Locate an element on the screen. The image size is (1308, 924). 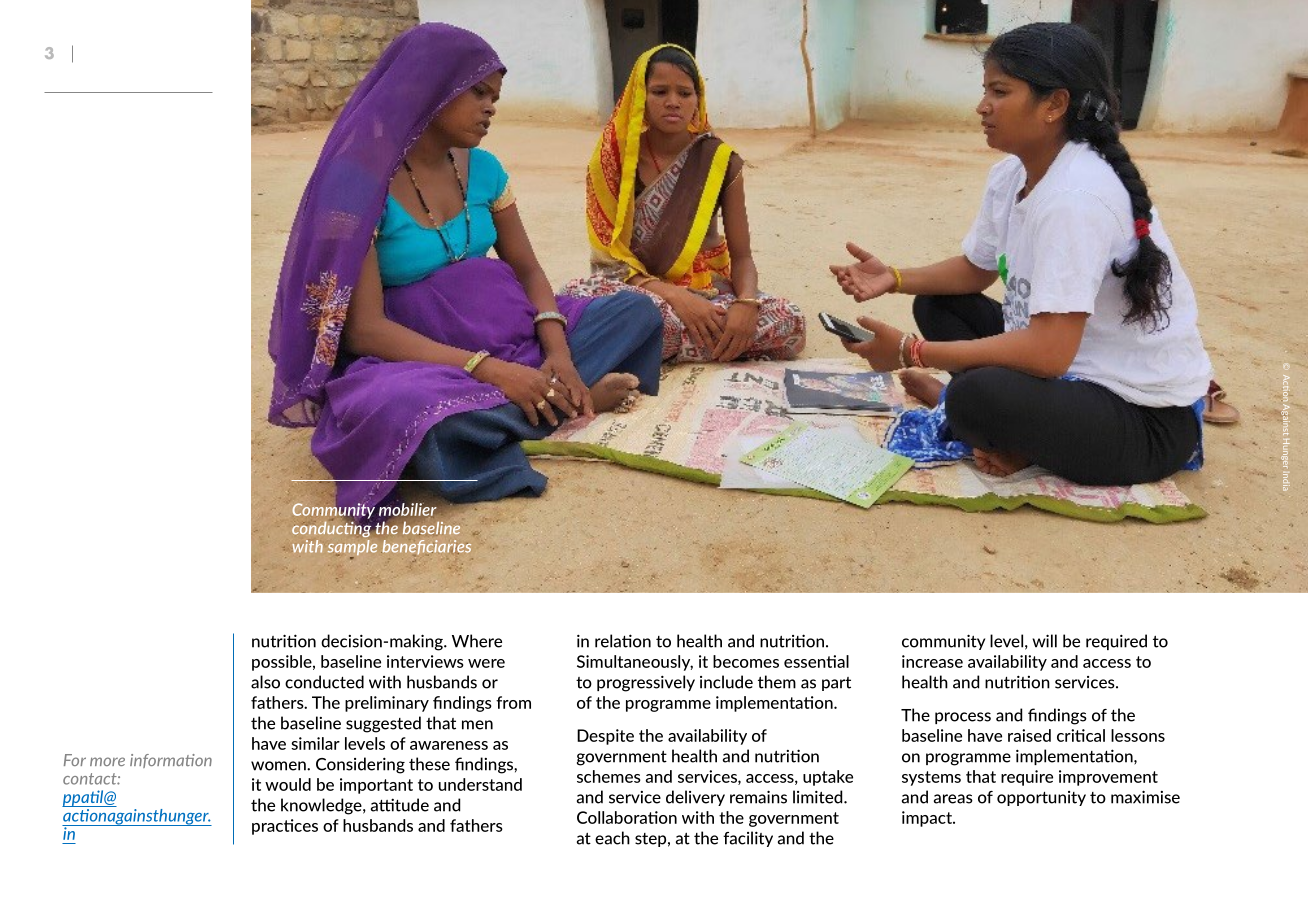
will is located at coordinates (1044, 641).
